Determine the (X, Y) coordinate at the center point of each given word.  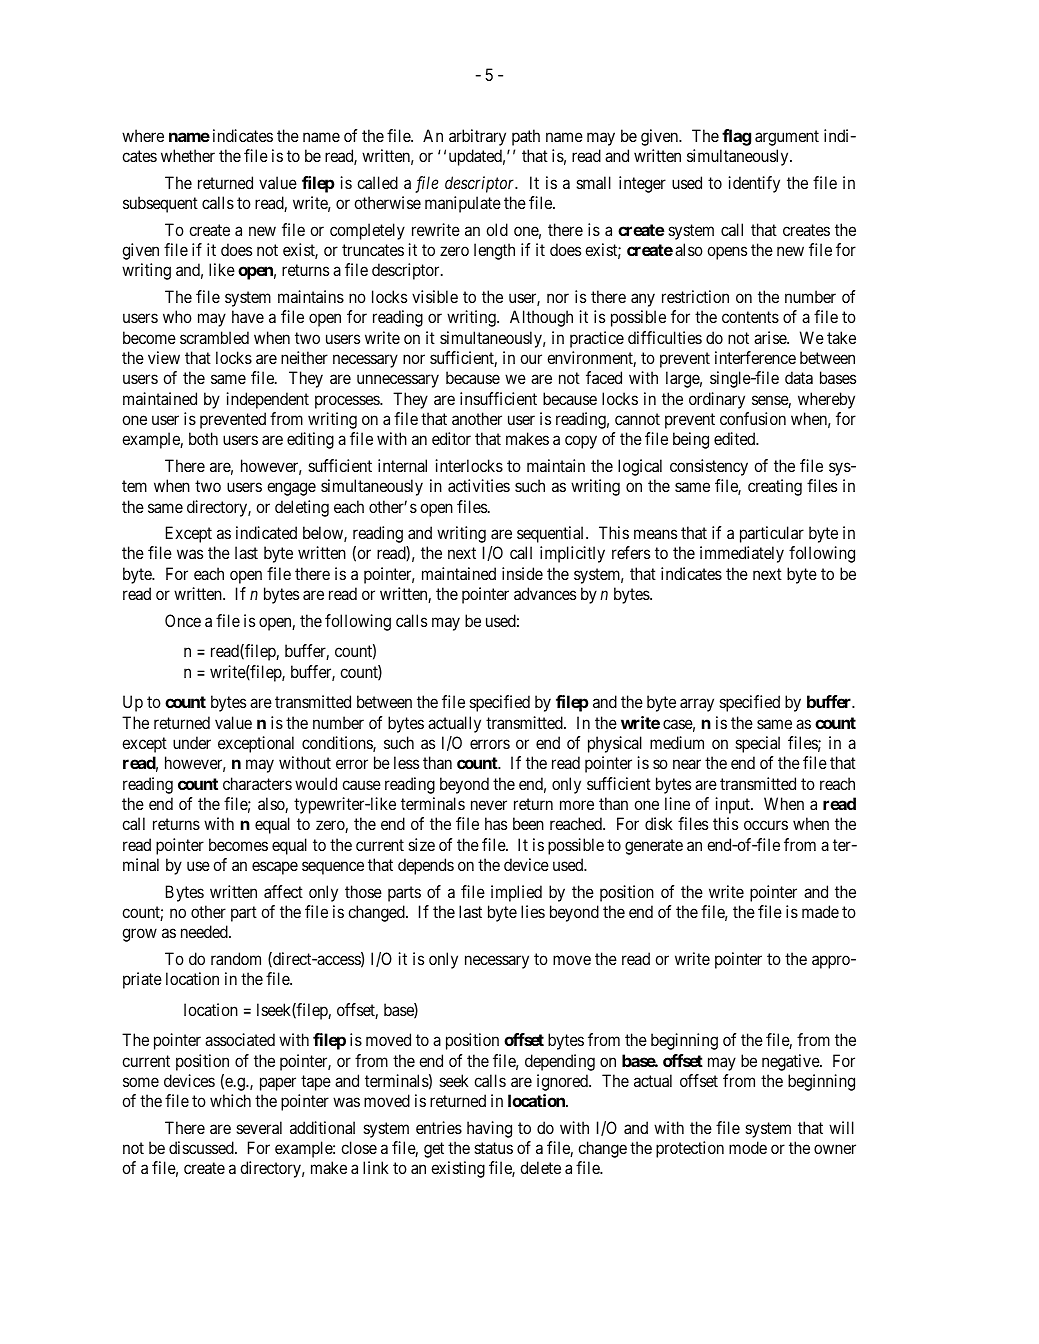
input (733, 805)
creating (775, 487)
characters (257, 783)
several (259, 1127)
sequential (552, 534)
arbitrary (477, 137)
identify (754, 184)
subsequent (160, 204)
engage (291, 489)
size (422, 844)
